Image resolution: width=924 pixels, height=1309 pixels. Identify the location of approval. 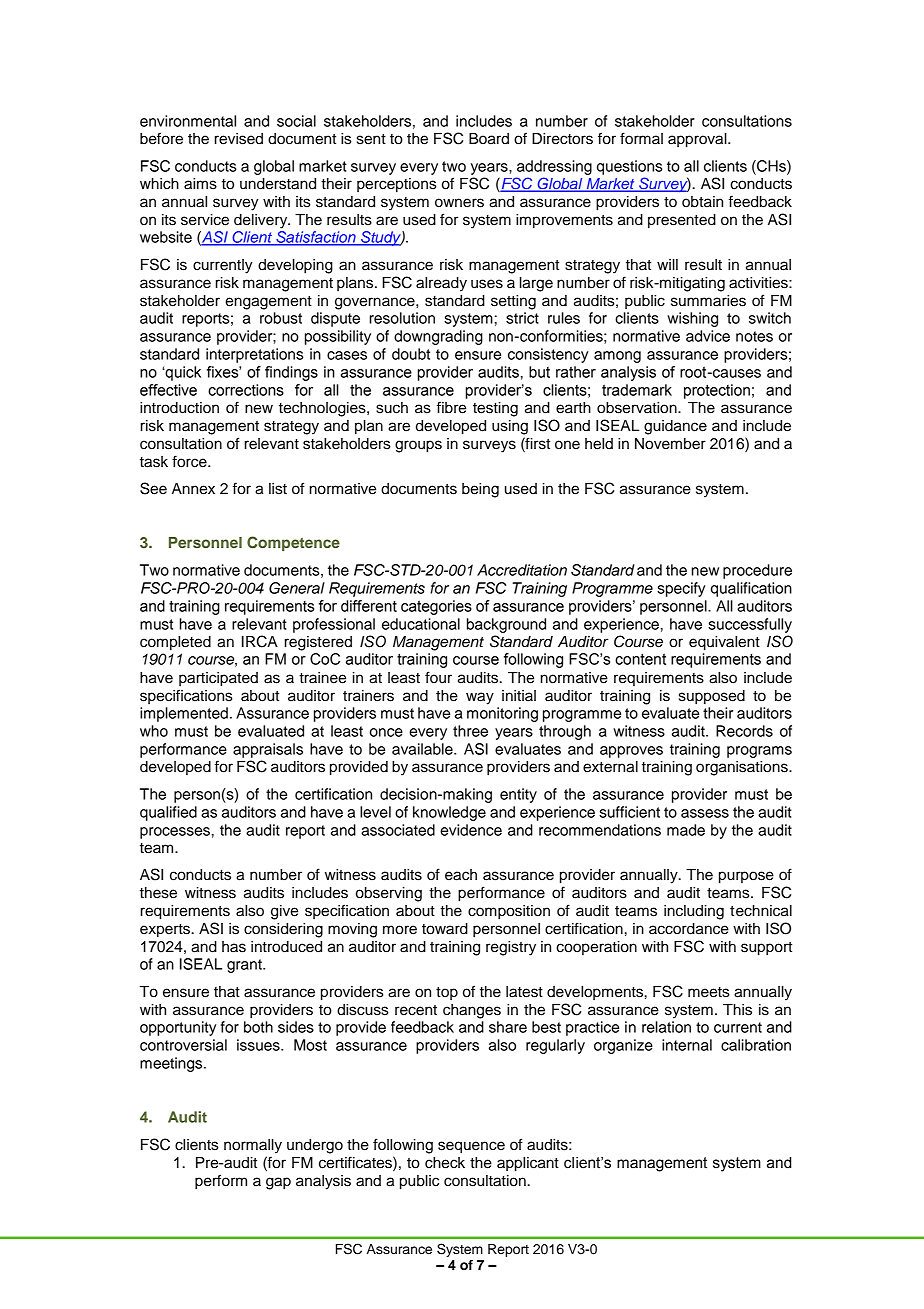
(698, 140).
